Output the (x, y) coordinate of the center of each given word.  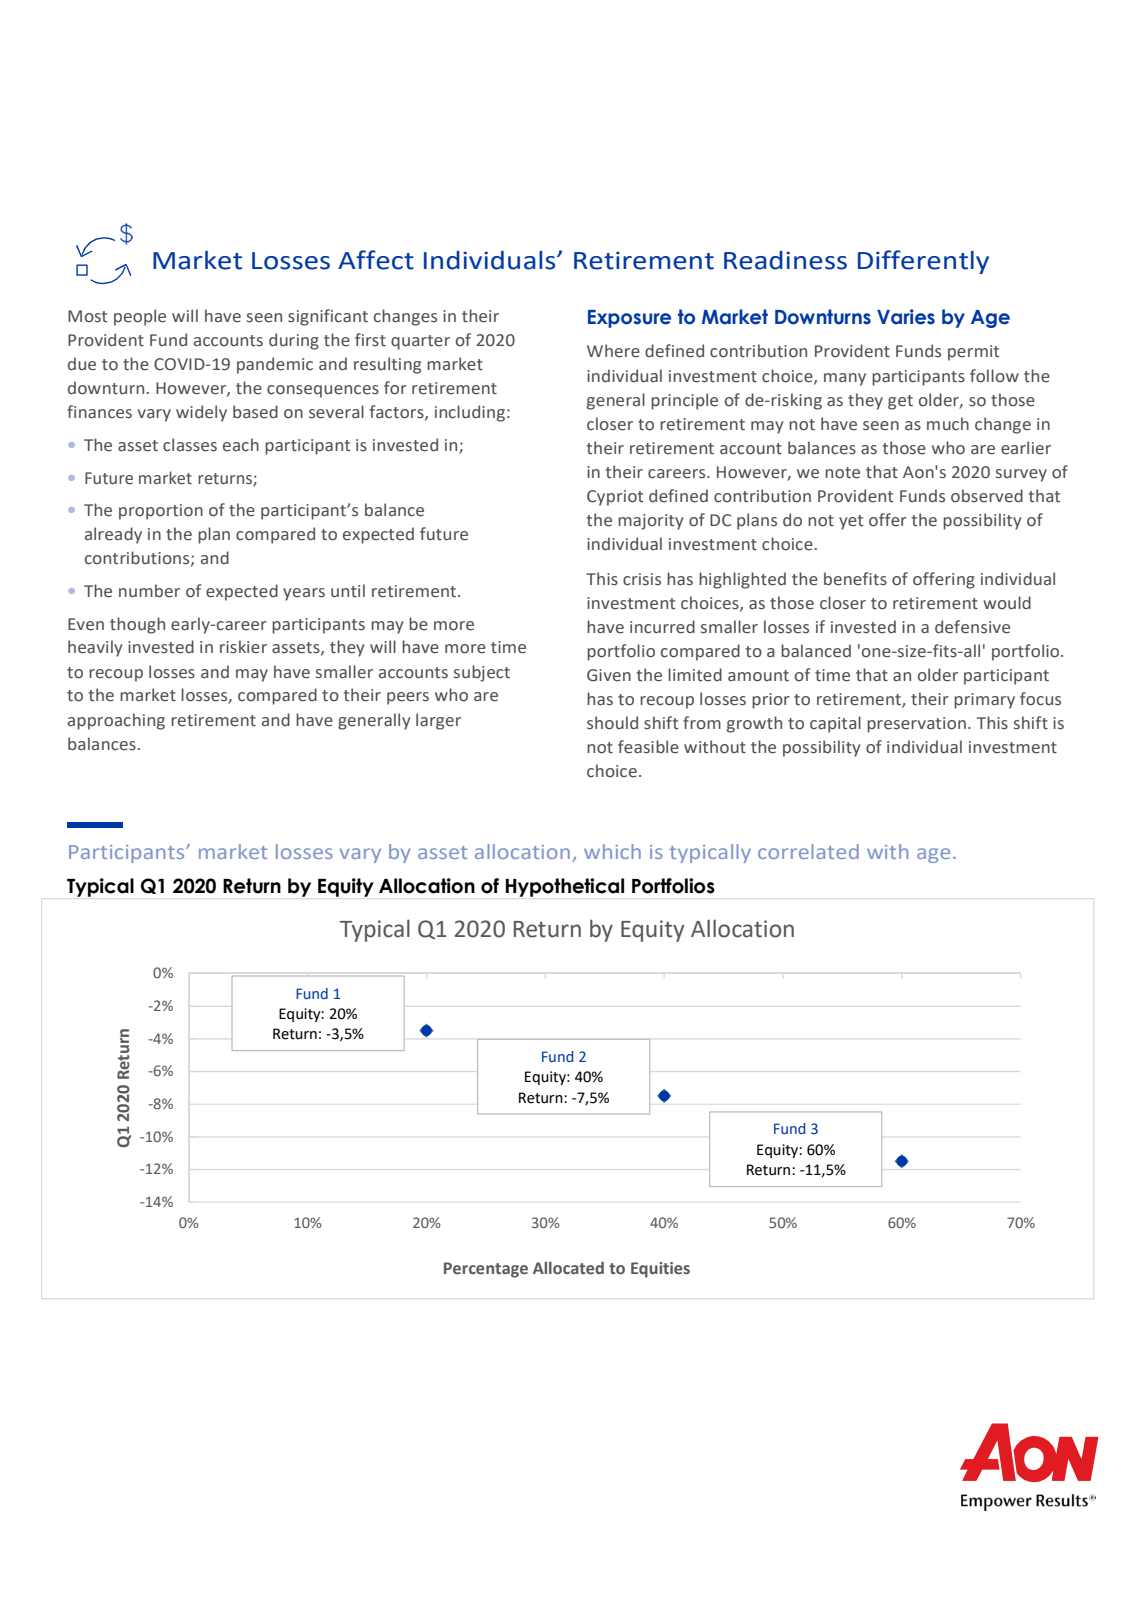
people (140, 317)
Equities (660, 1270)
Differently (923, 262)
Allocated (568, 1268)
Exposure (629, 319)
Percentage (486, 1270)
